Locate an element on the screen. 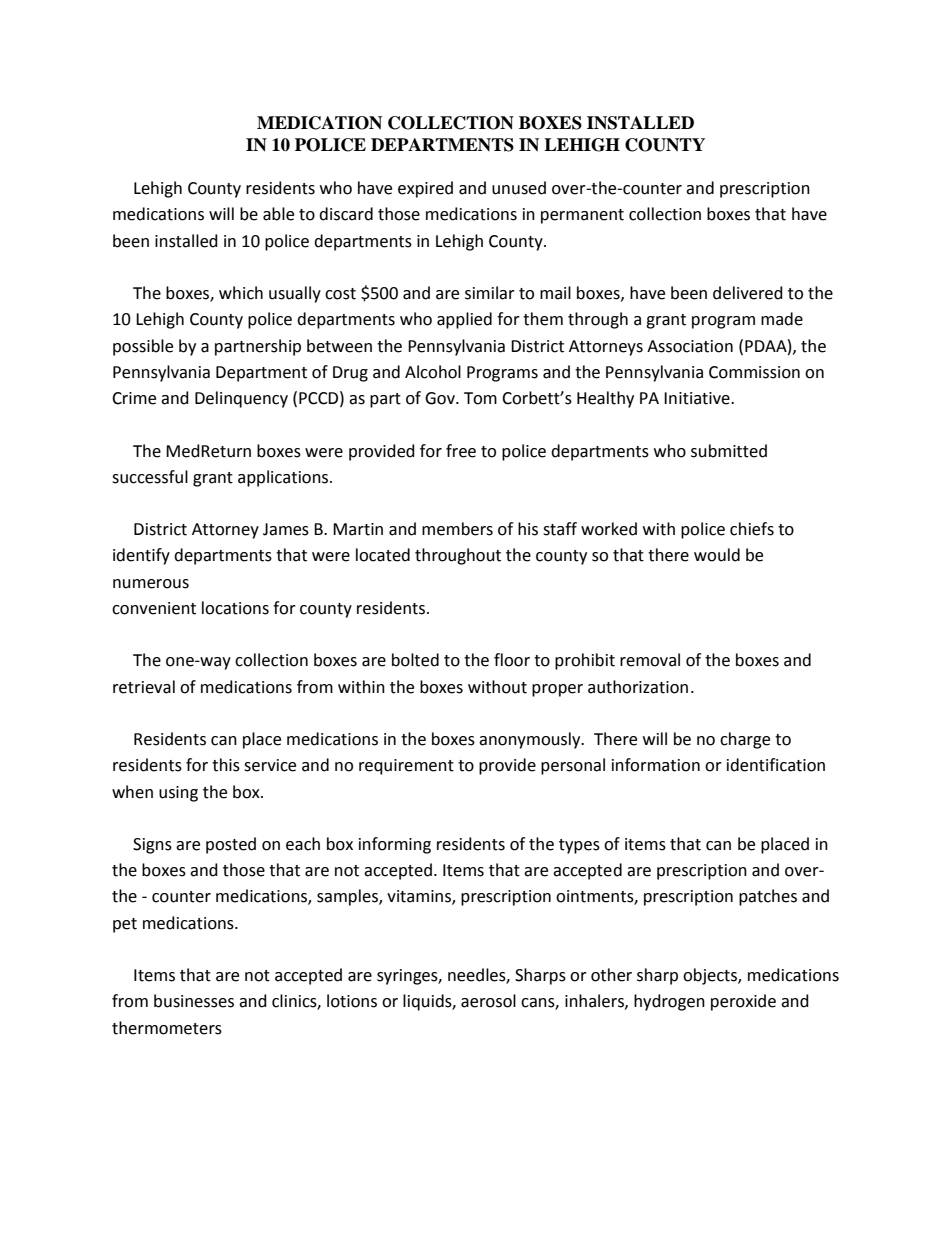 Image resolution: width=952 pixels, height=1233 pixels. permanent is located at coordinates (582, 216).
